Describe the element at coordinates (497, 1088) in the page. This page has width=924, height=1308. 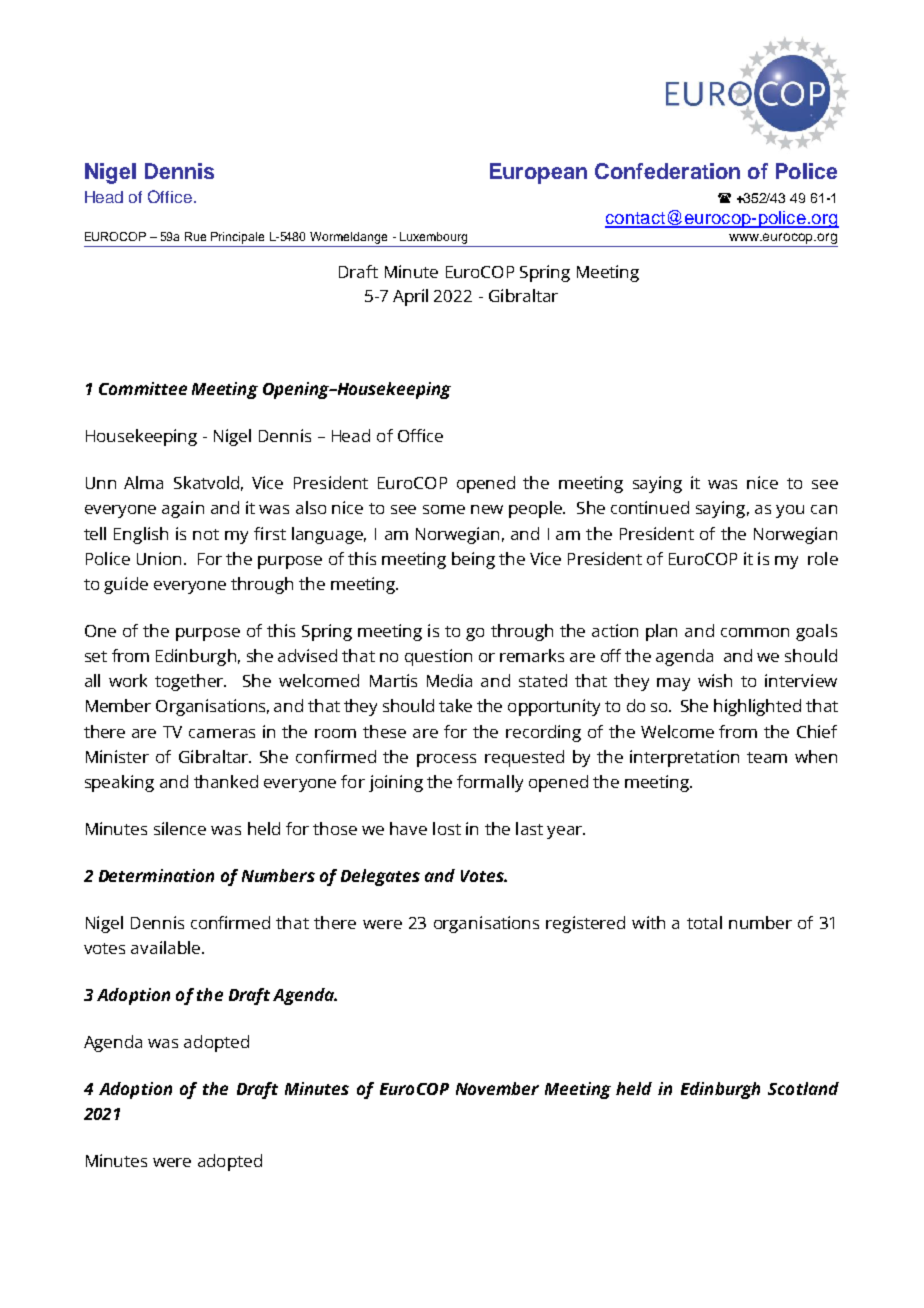
I see `November` at that location.
